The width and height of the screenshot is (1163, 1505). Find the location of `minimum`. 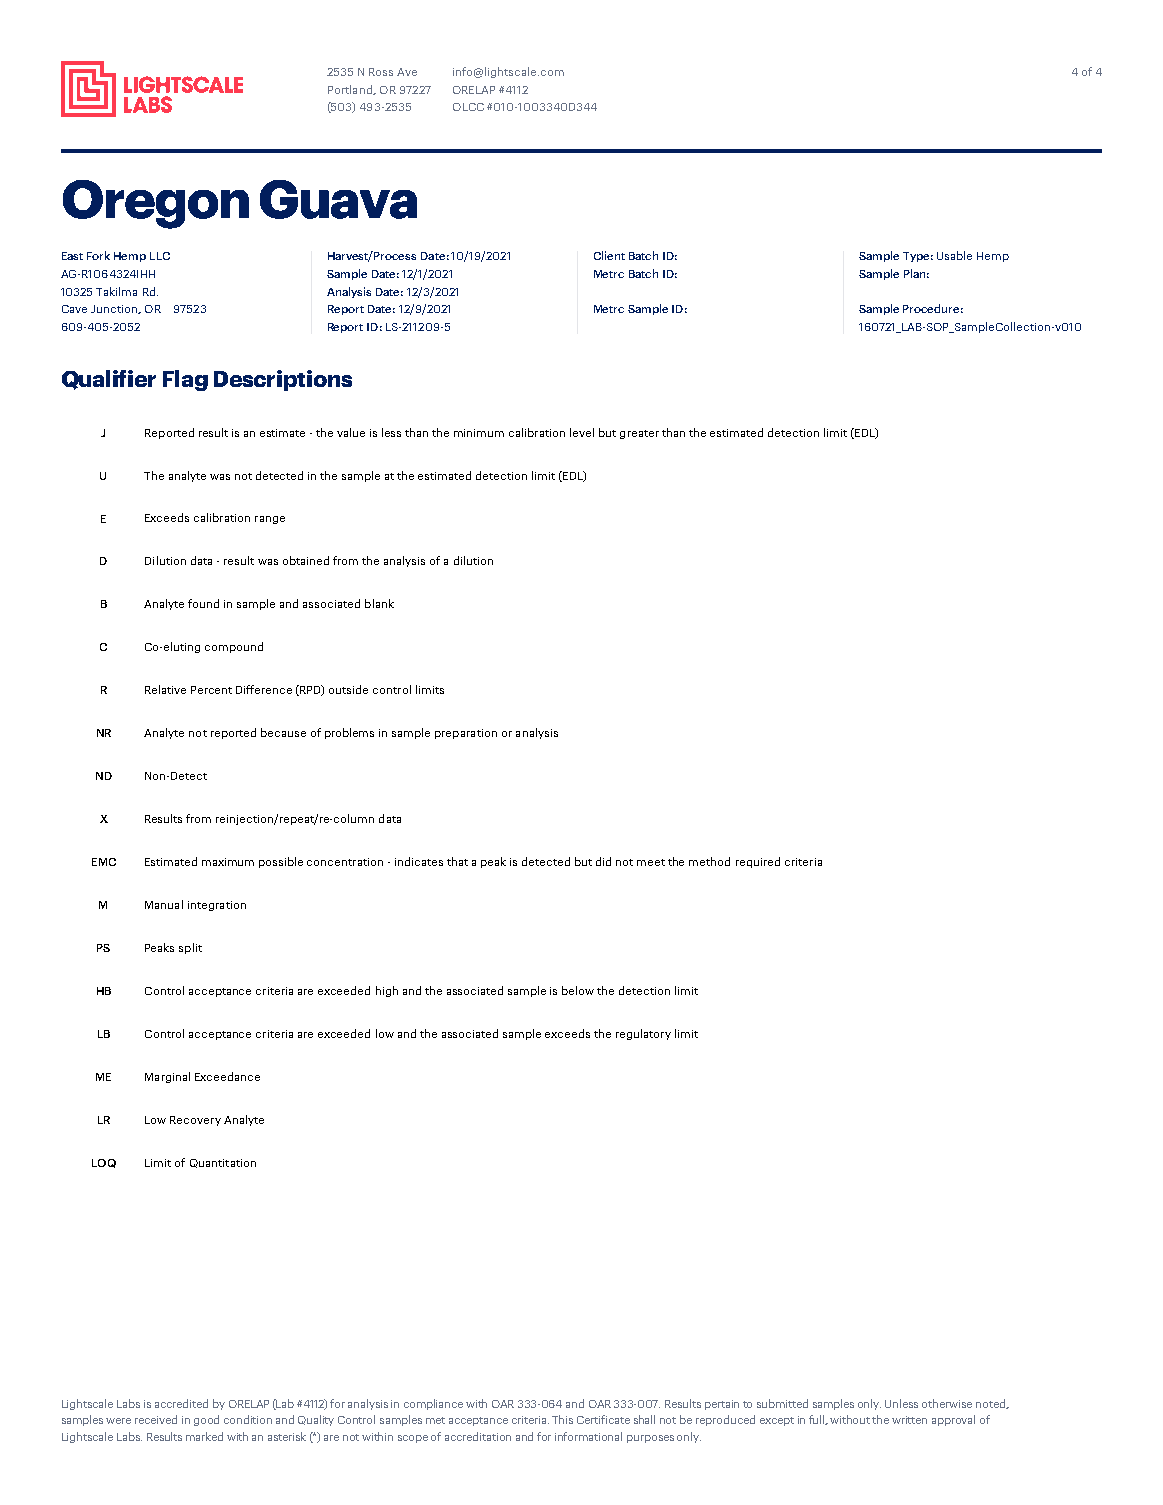

minimum is located at coordinates (479, 433).
